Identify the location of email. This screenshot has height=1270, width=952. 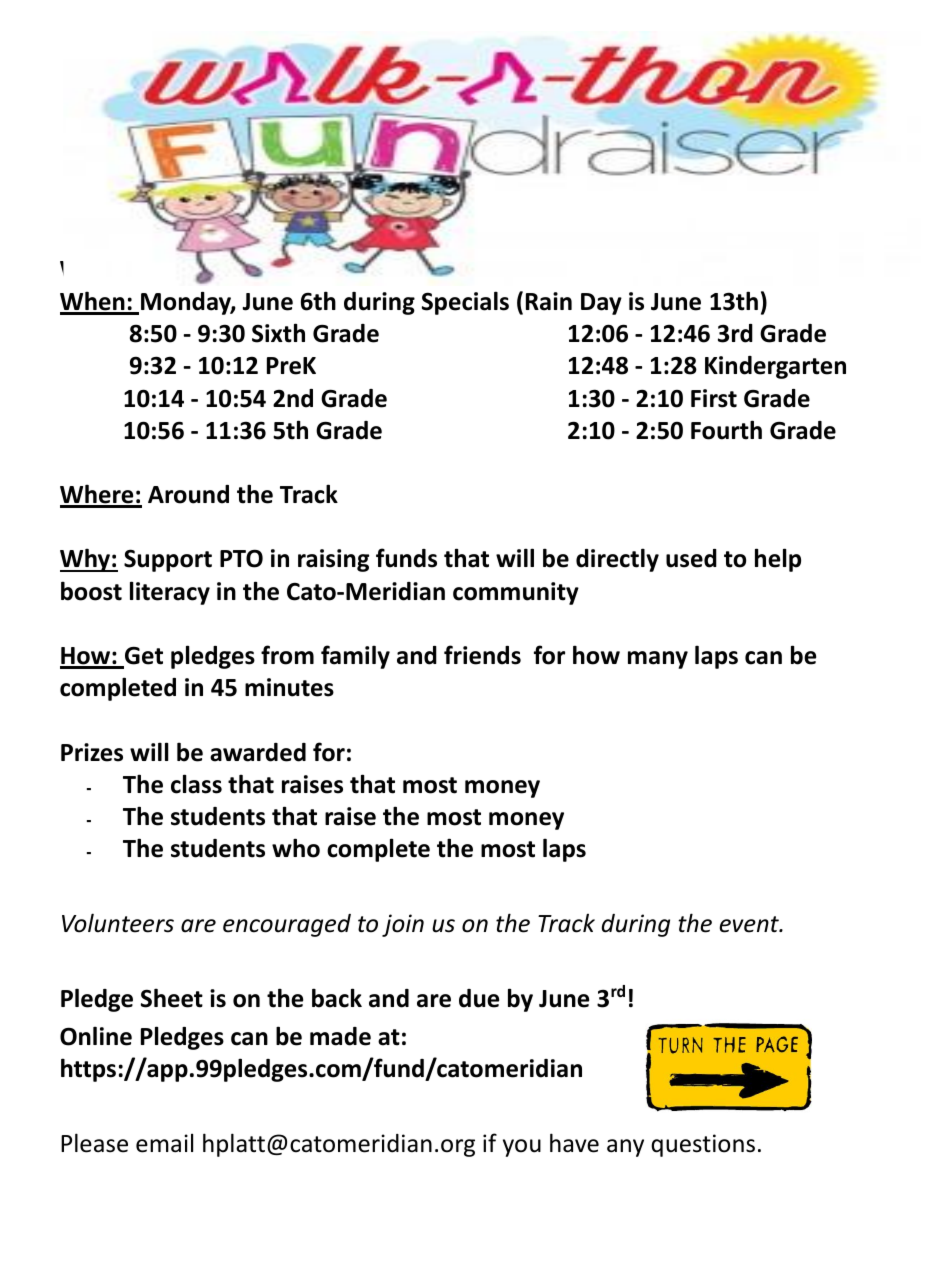
(164, 1143).
